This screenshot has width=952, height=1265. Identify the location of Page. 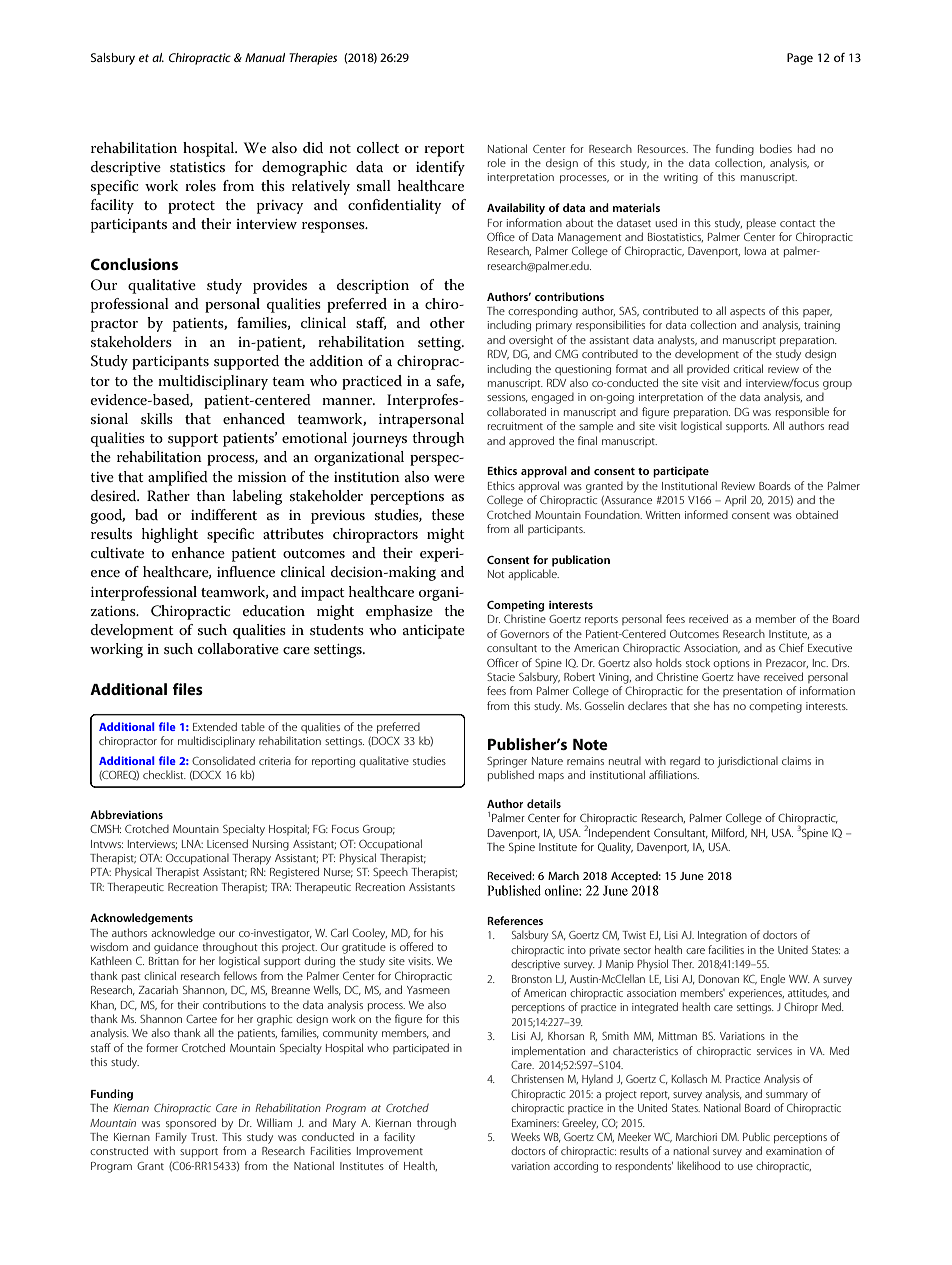
(800, 59).
